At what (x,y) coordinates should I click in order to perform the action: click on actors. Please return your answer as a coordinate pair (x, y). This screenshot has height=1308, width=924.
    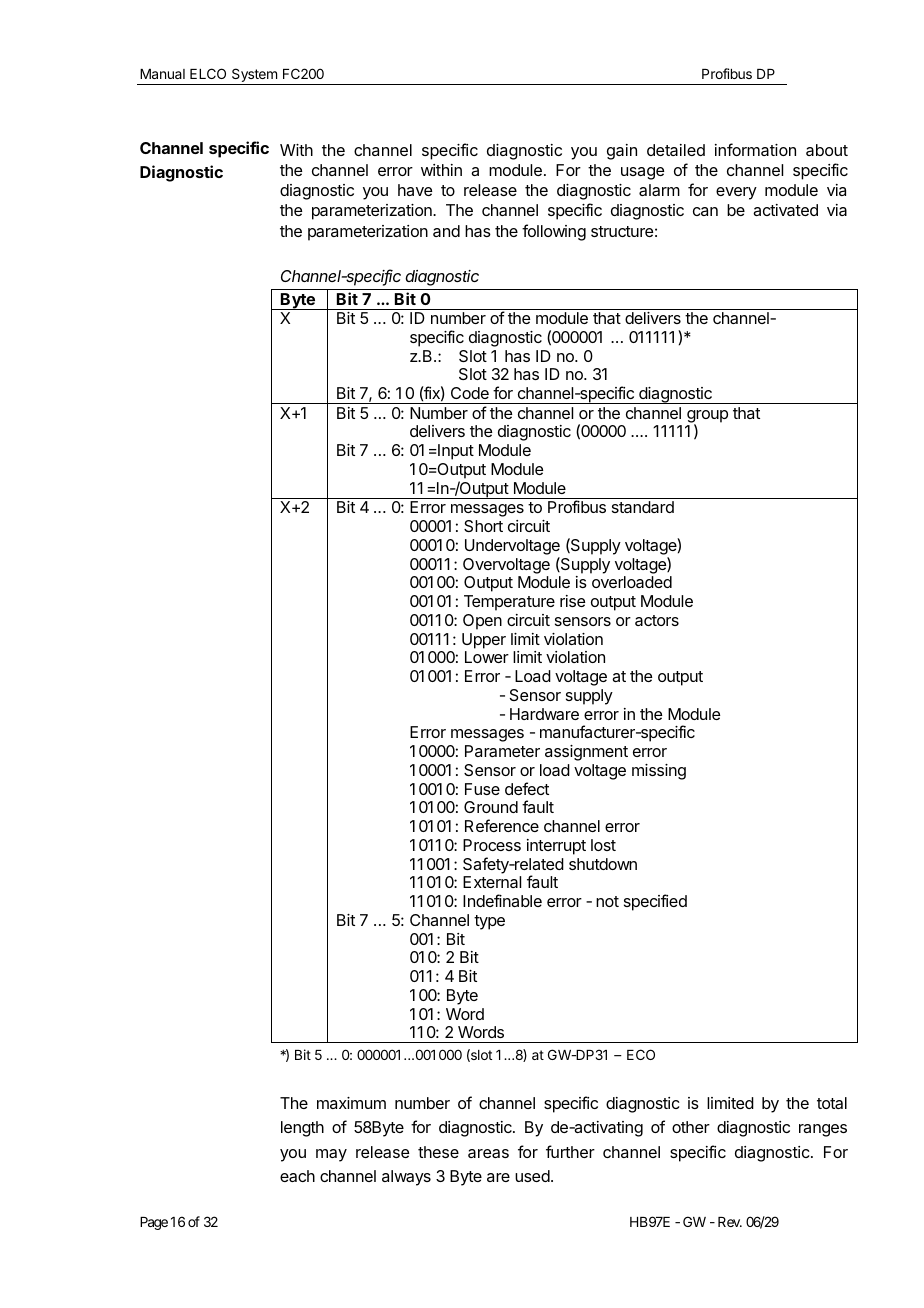
    Looking at the image, I should click on (657, 620).
